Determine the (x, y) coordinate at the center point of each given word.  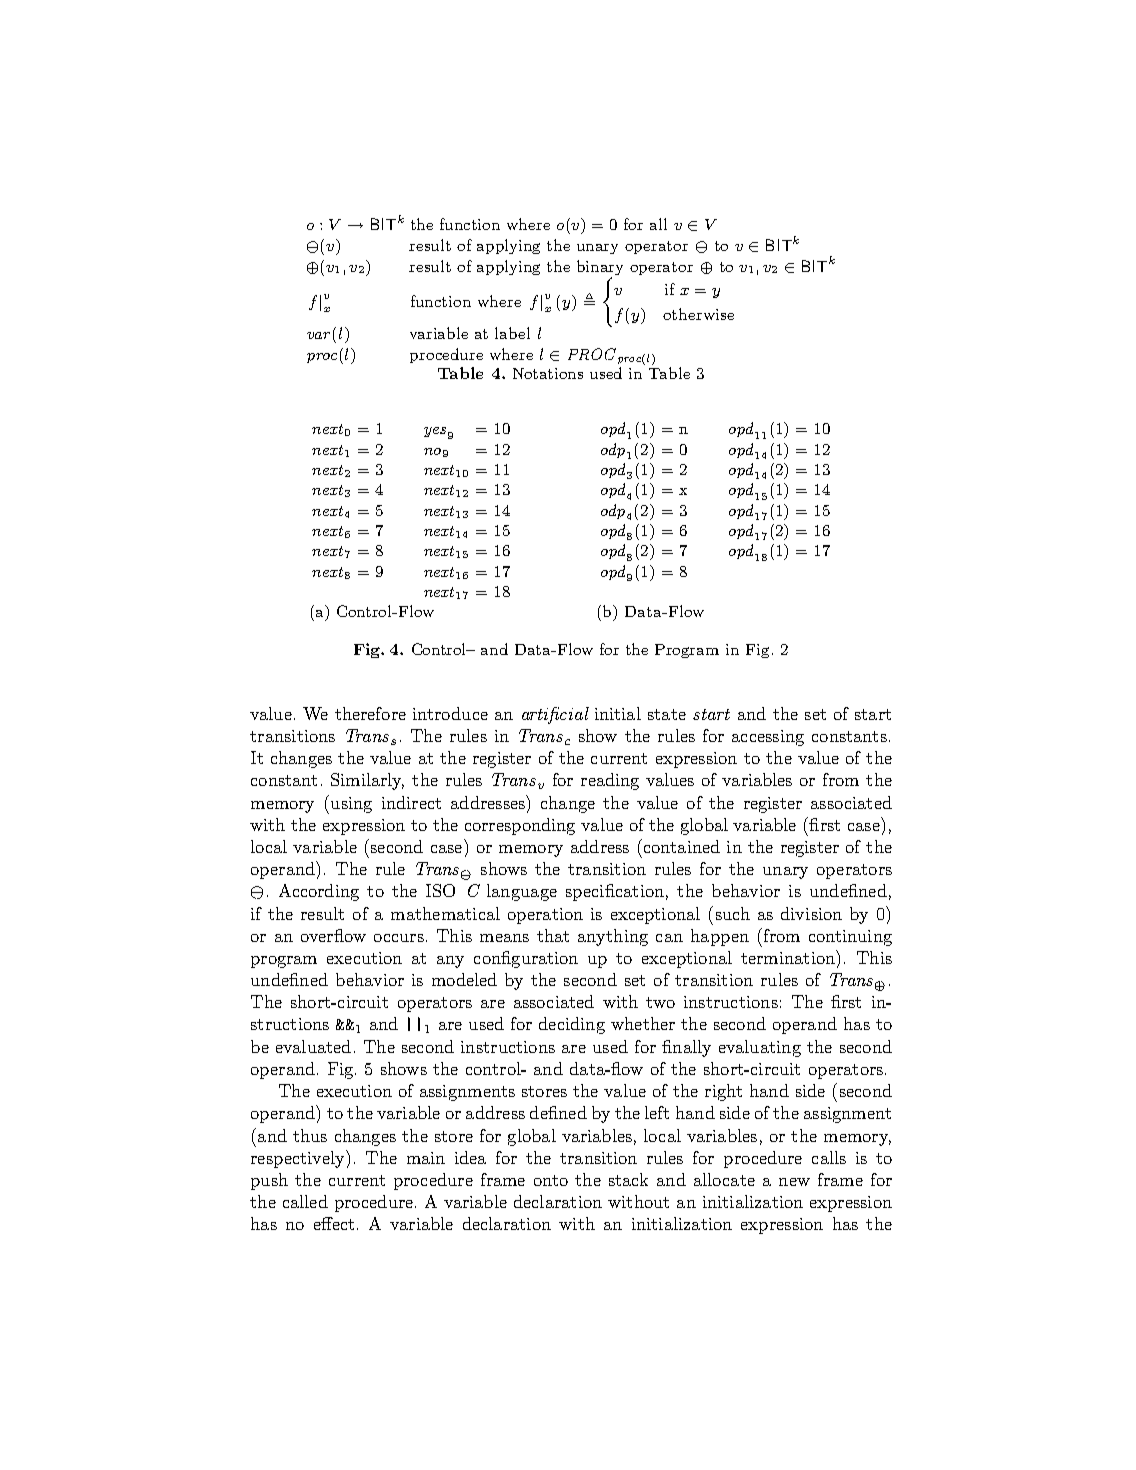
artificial (555, 715)
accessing (768, 738)
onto (551, 1180)
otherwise (698, 314)
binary (600, 267)
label (512, 333)
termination (789, 957)
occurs (399, 938)
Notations (548, 373)
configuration (526, 959)
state (667, 714)
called (305, 1201)
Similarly (367, 781)
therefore (370, 713)
